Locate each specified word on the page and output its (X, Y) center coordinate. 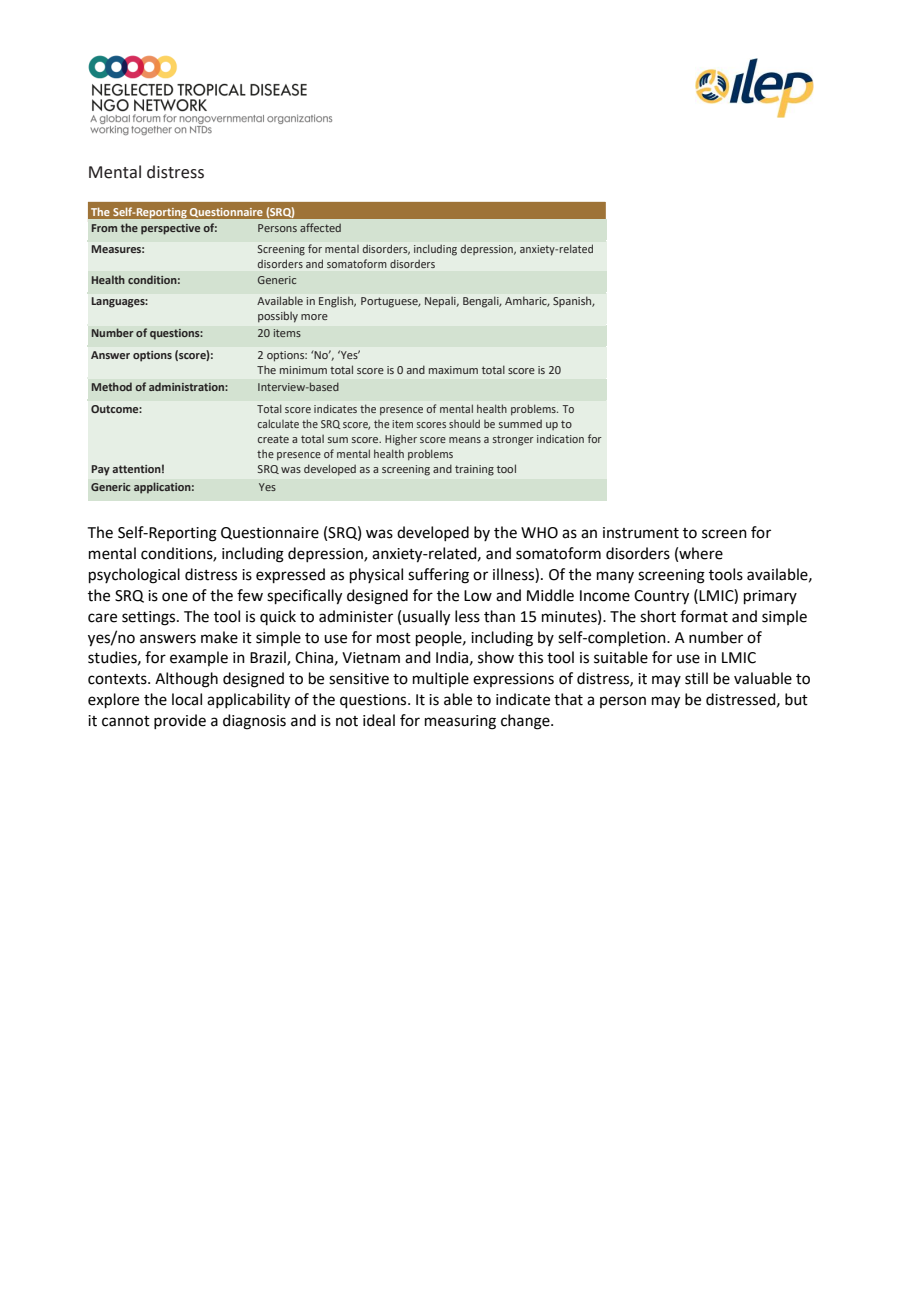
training (474, 470)
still (696, 678)
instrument (641, 533)
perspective (170, 229)
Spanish (573, 302)
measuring (460, 722)
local (187, 699)
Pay (100, 470)
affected (320, 227)
